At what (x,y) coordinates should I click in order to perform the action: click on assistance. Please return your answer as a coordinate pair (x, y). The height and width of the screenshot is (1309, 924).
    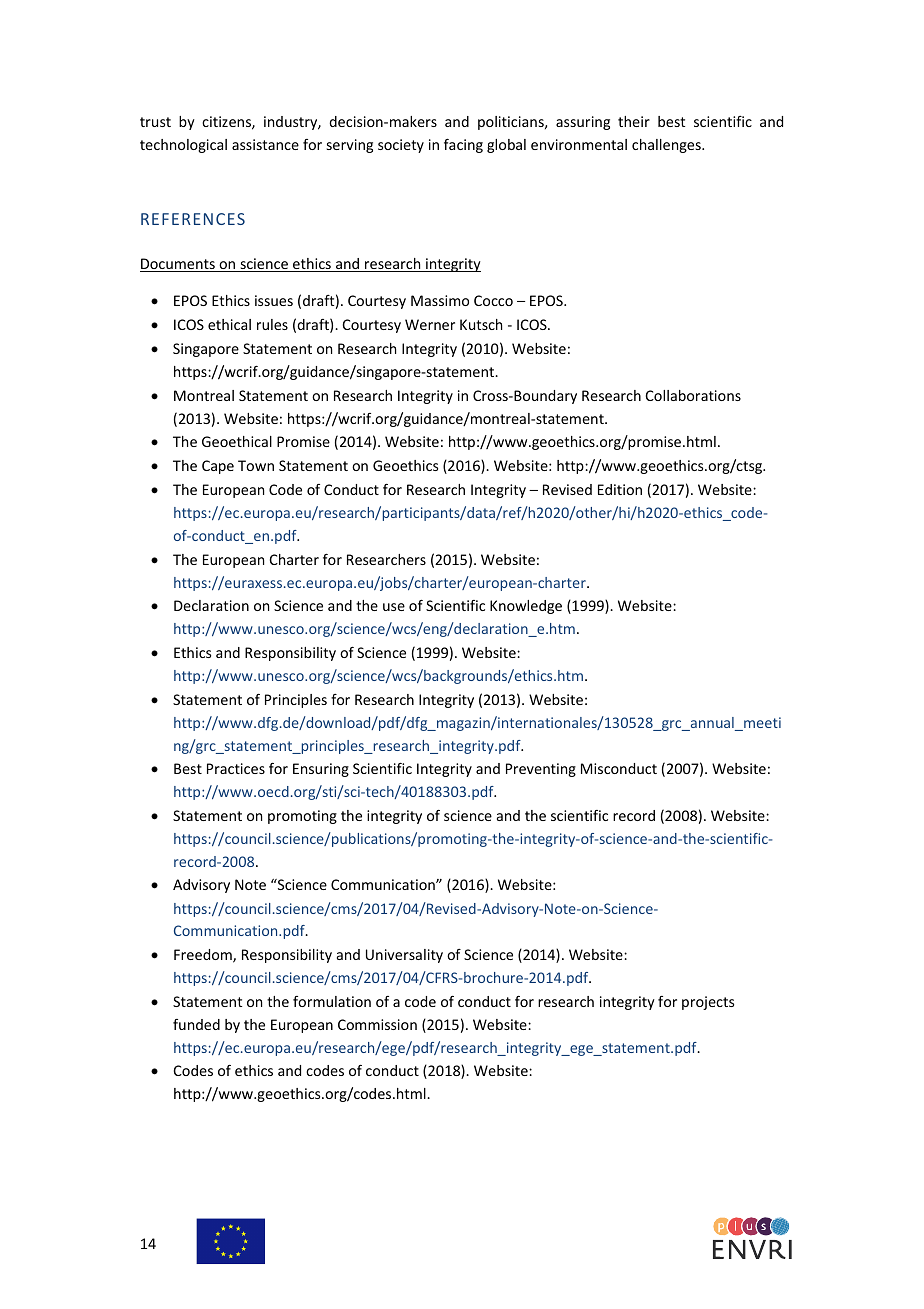
    Looking at the image, I should click on (265, 144).
